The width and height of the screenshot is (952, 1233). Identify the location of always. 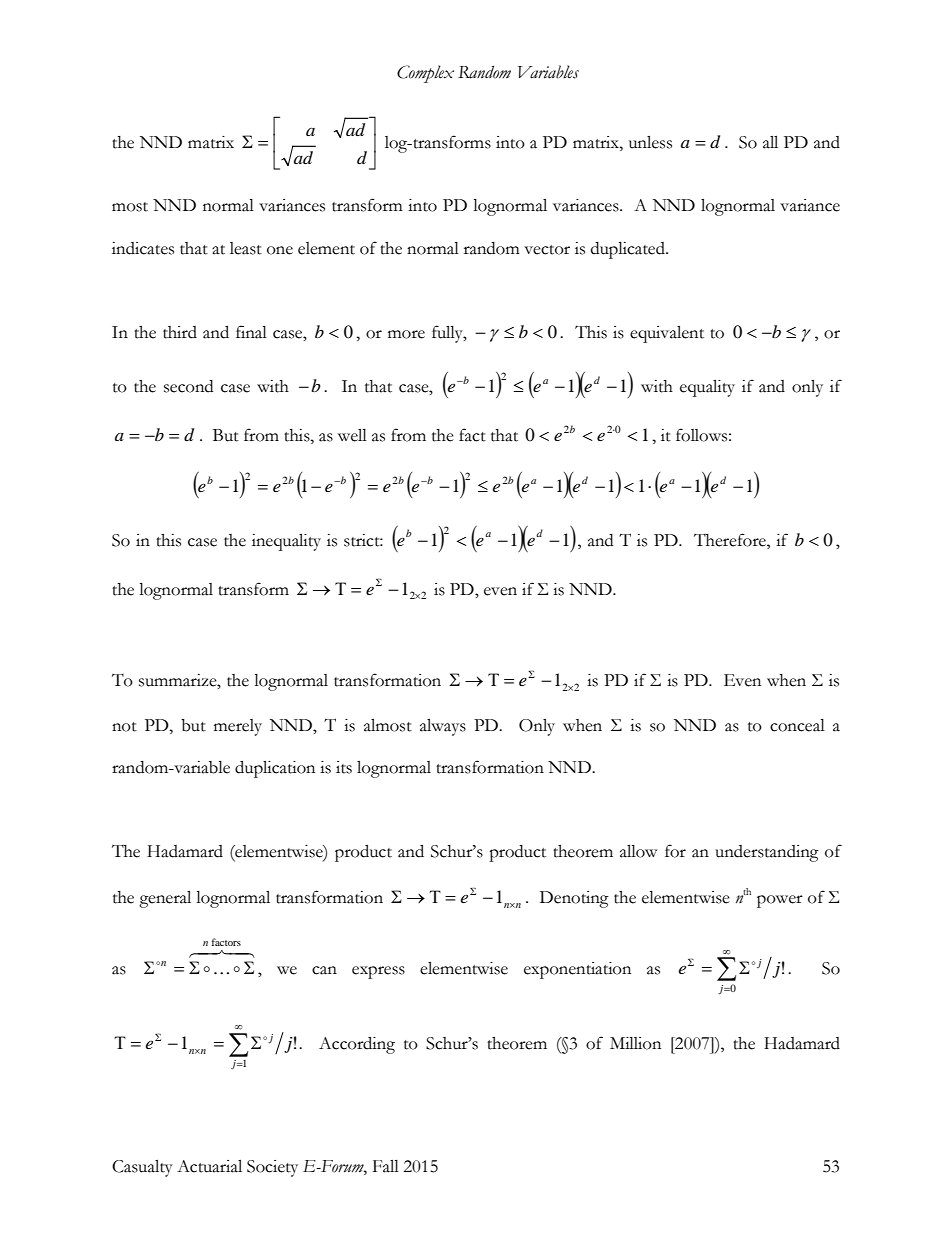
(443, 727).
